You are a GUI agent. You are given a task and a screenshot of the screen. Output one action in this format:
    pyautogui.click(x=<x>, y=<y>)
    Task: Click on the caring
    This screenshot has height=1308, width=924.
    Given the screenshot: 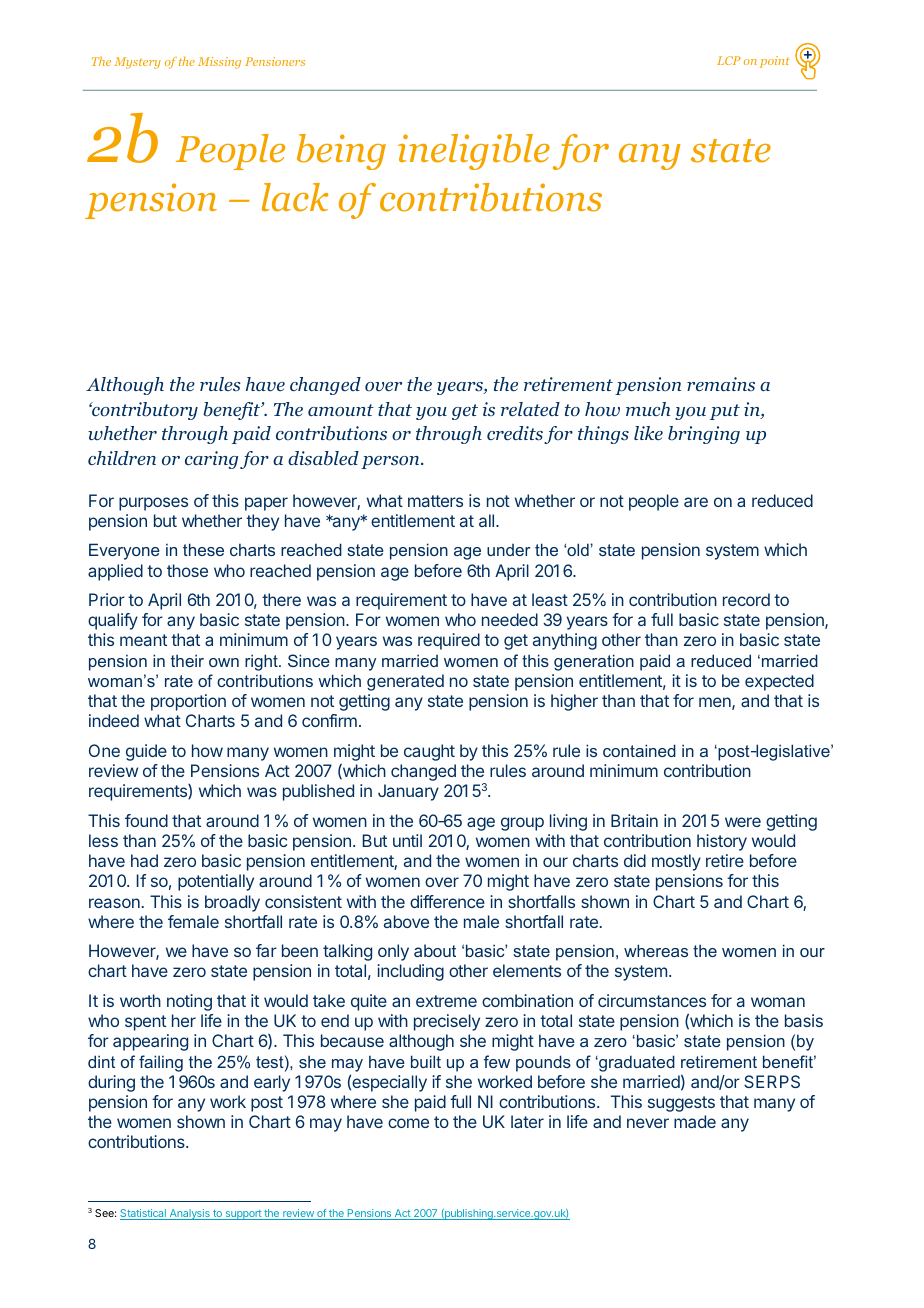 What is the action you would take?
    pyautogui.click(x=211, y=460)
